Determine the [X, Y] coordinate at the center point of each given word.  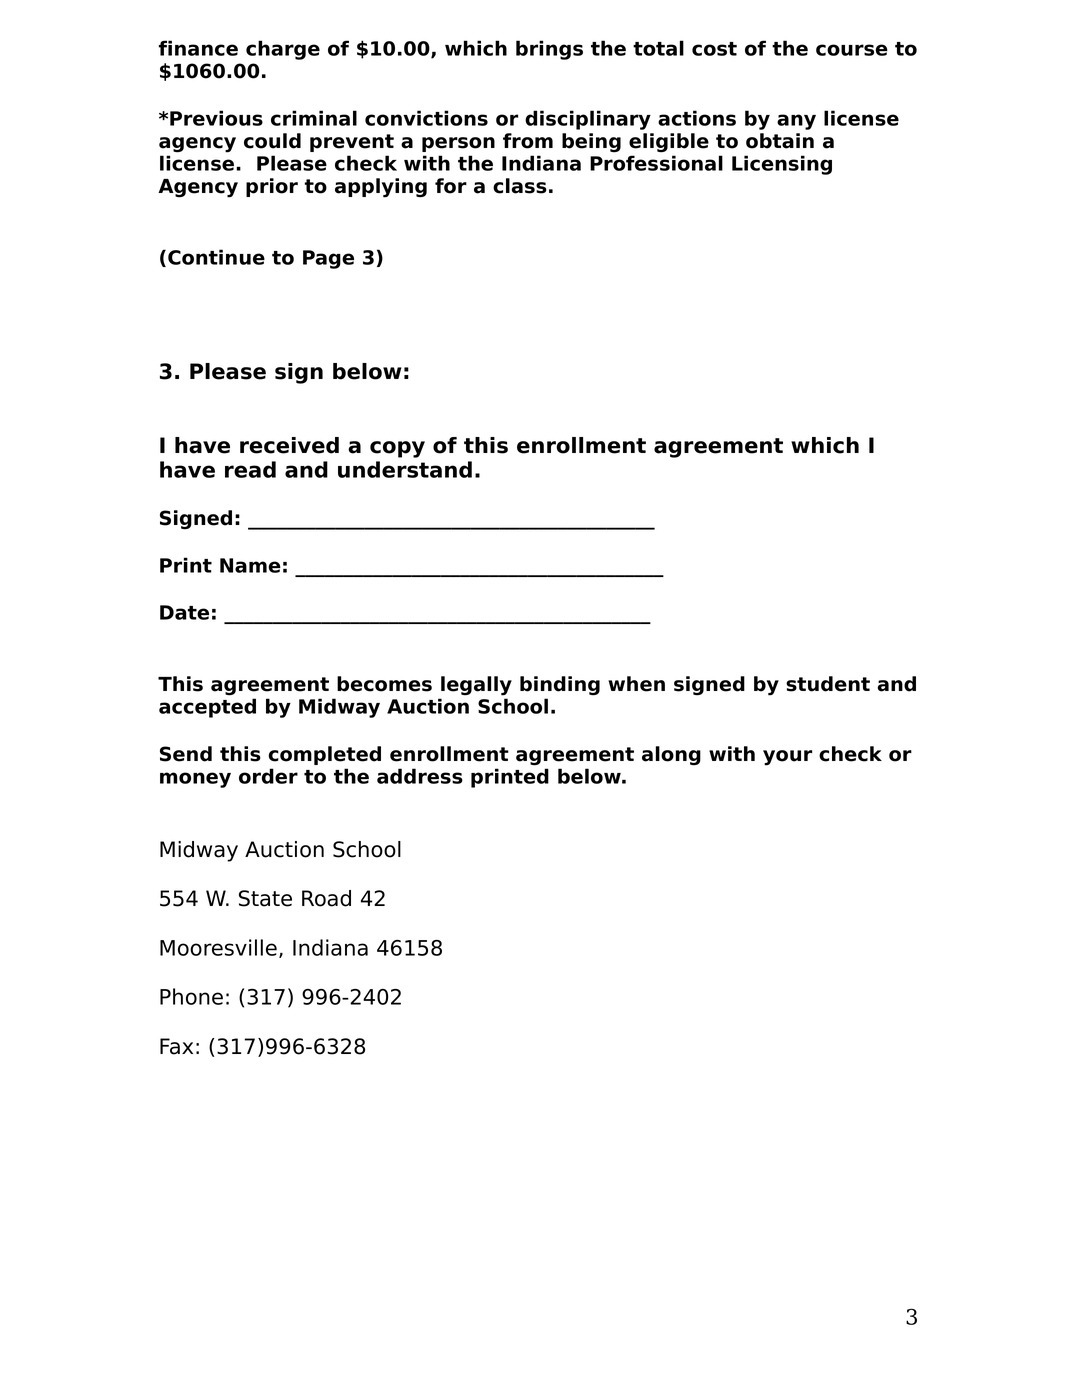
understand [405, 469]
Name [250, 565]
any [796, 122]
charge [283, 50]
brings [549, 50]
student [828, 684]
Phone [191, 996]
